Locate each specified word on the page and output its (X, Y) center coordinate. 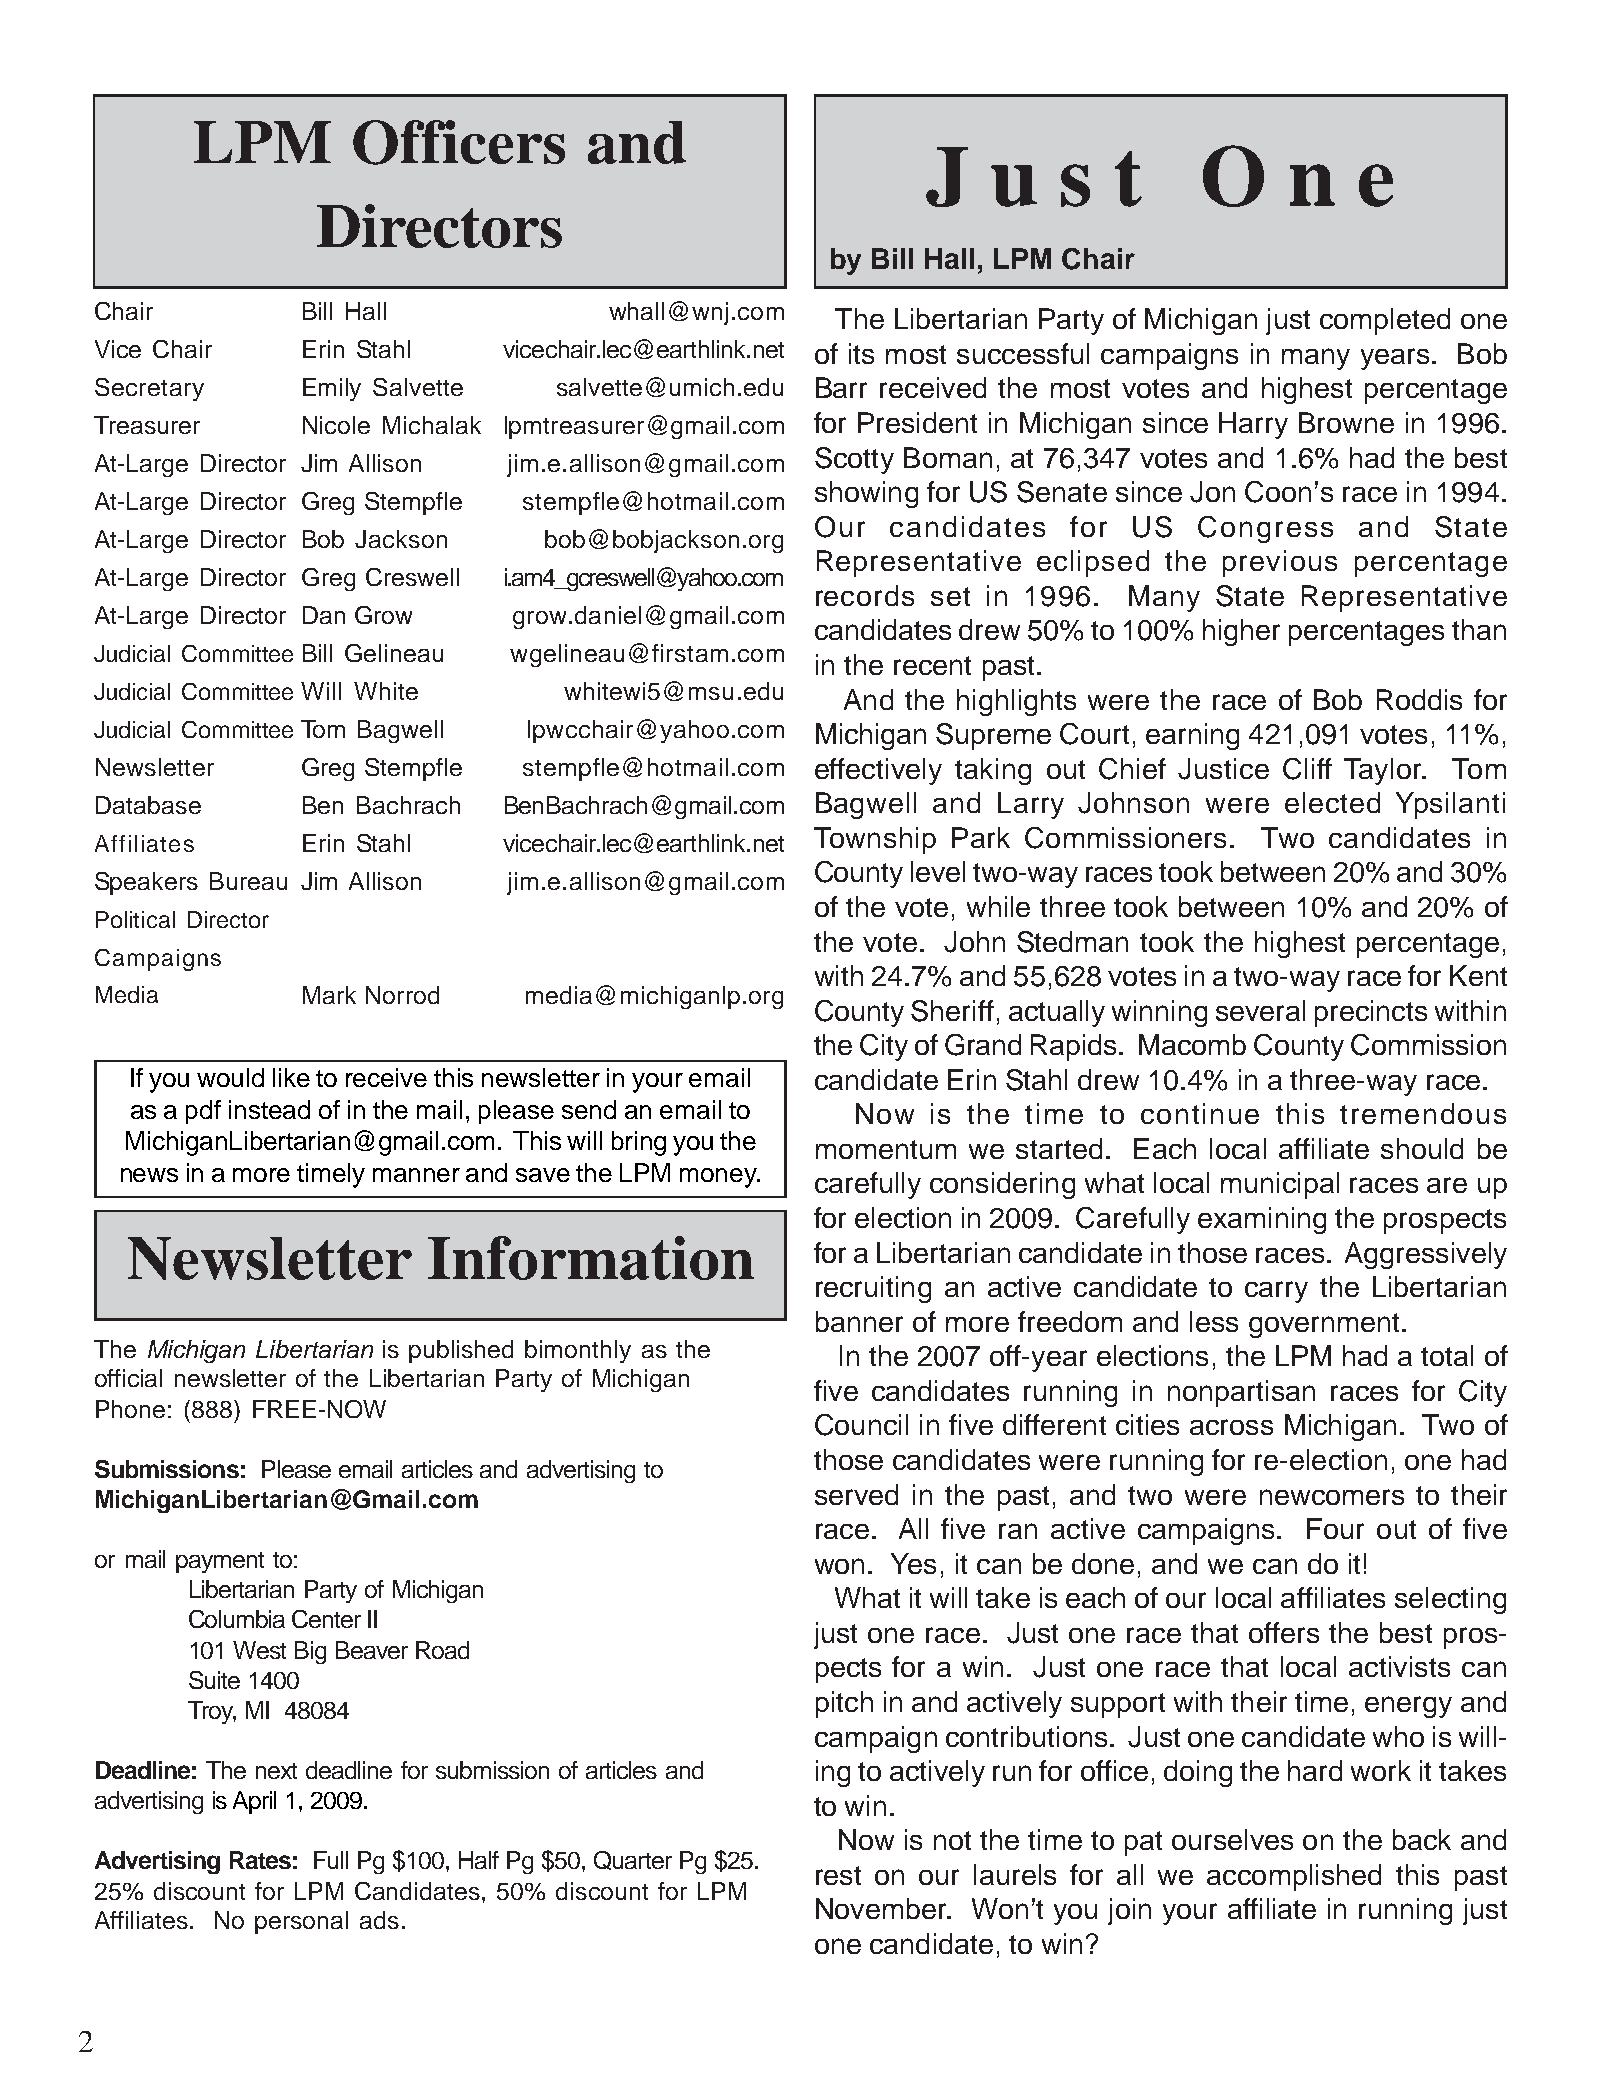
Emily (332, 389)
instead (269, 1109)
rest (838, 1875)
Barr (841, 387)
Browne (1346, 422)
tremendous (1423, 1113)
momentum (886, 1149)
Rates (260, 1860)
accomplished (1294, 1877)
